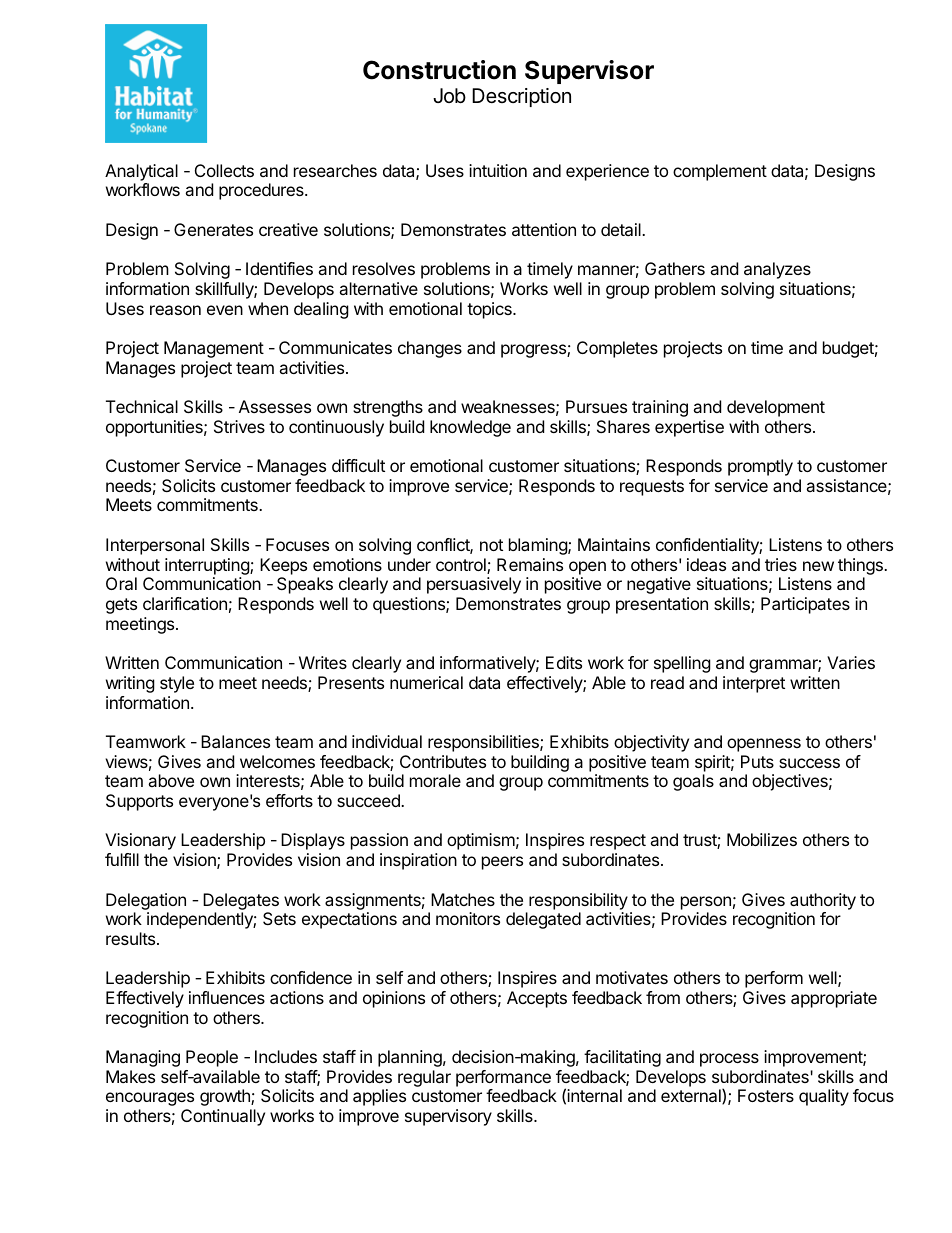 This screenshot has width=952, height=1233. I want to click on persuasively, so click(474, 585).
